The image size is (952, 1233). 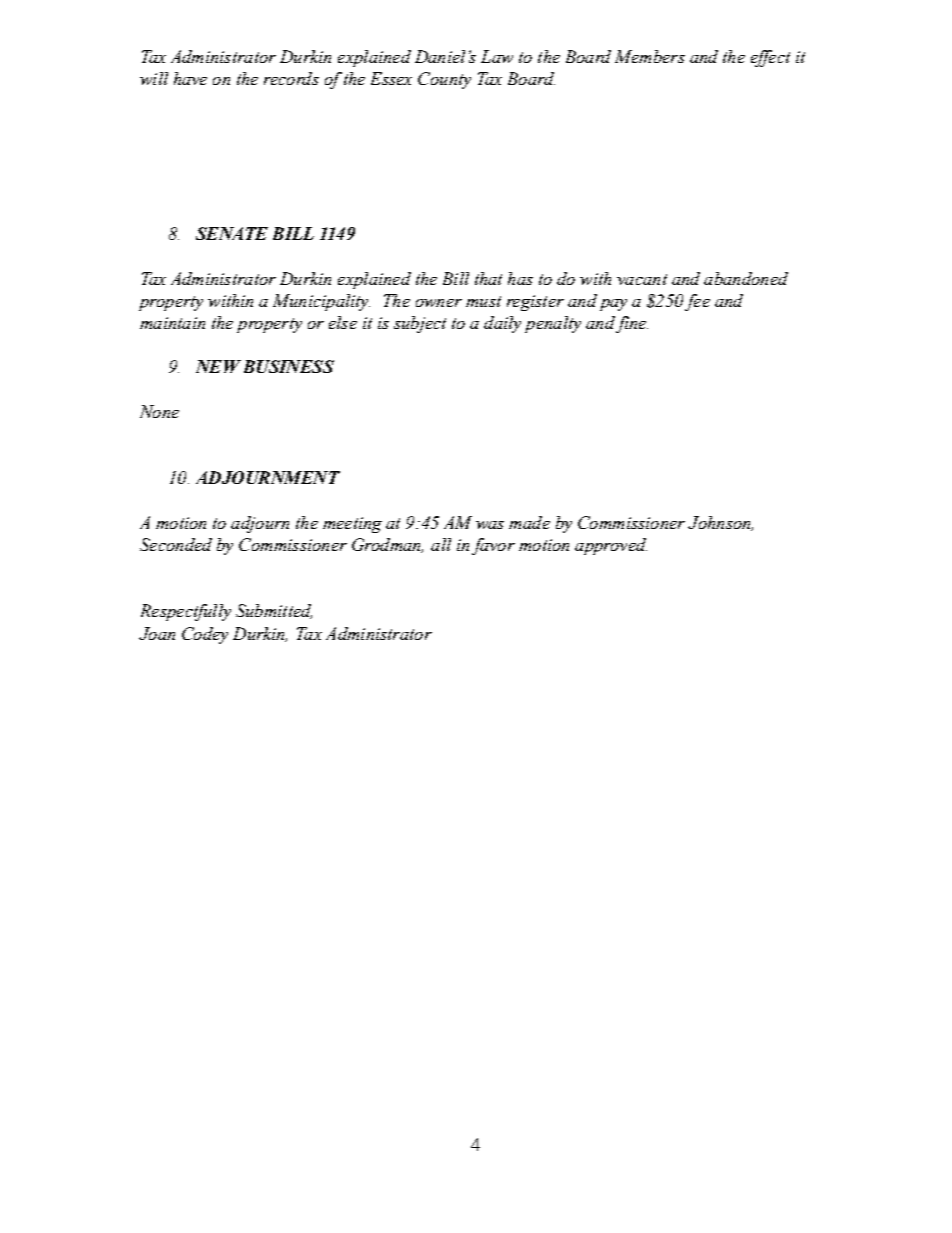 What do you see at coordinates (493, 546) in the page?
I see `favor` at bounding box center [493, 546].
